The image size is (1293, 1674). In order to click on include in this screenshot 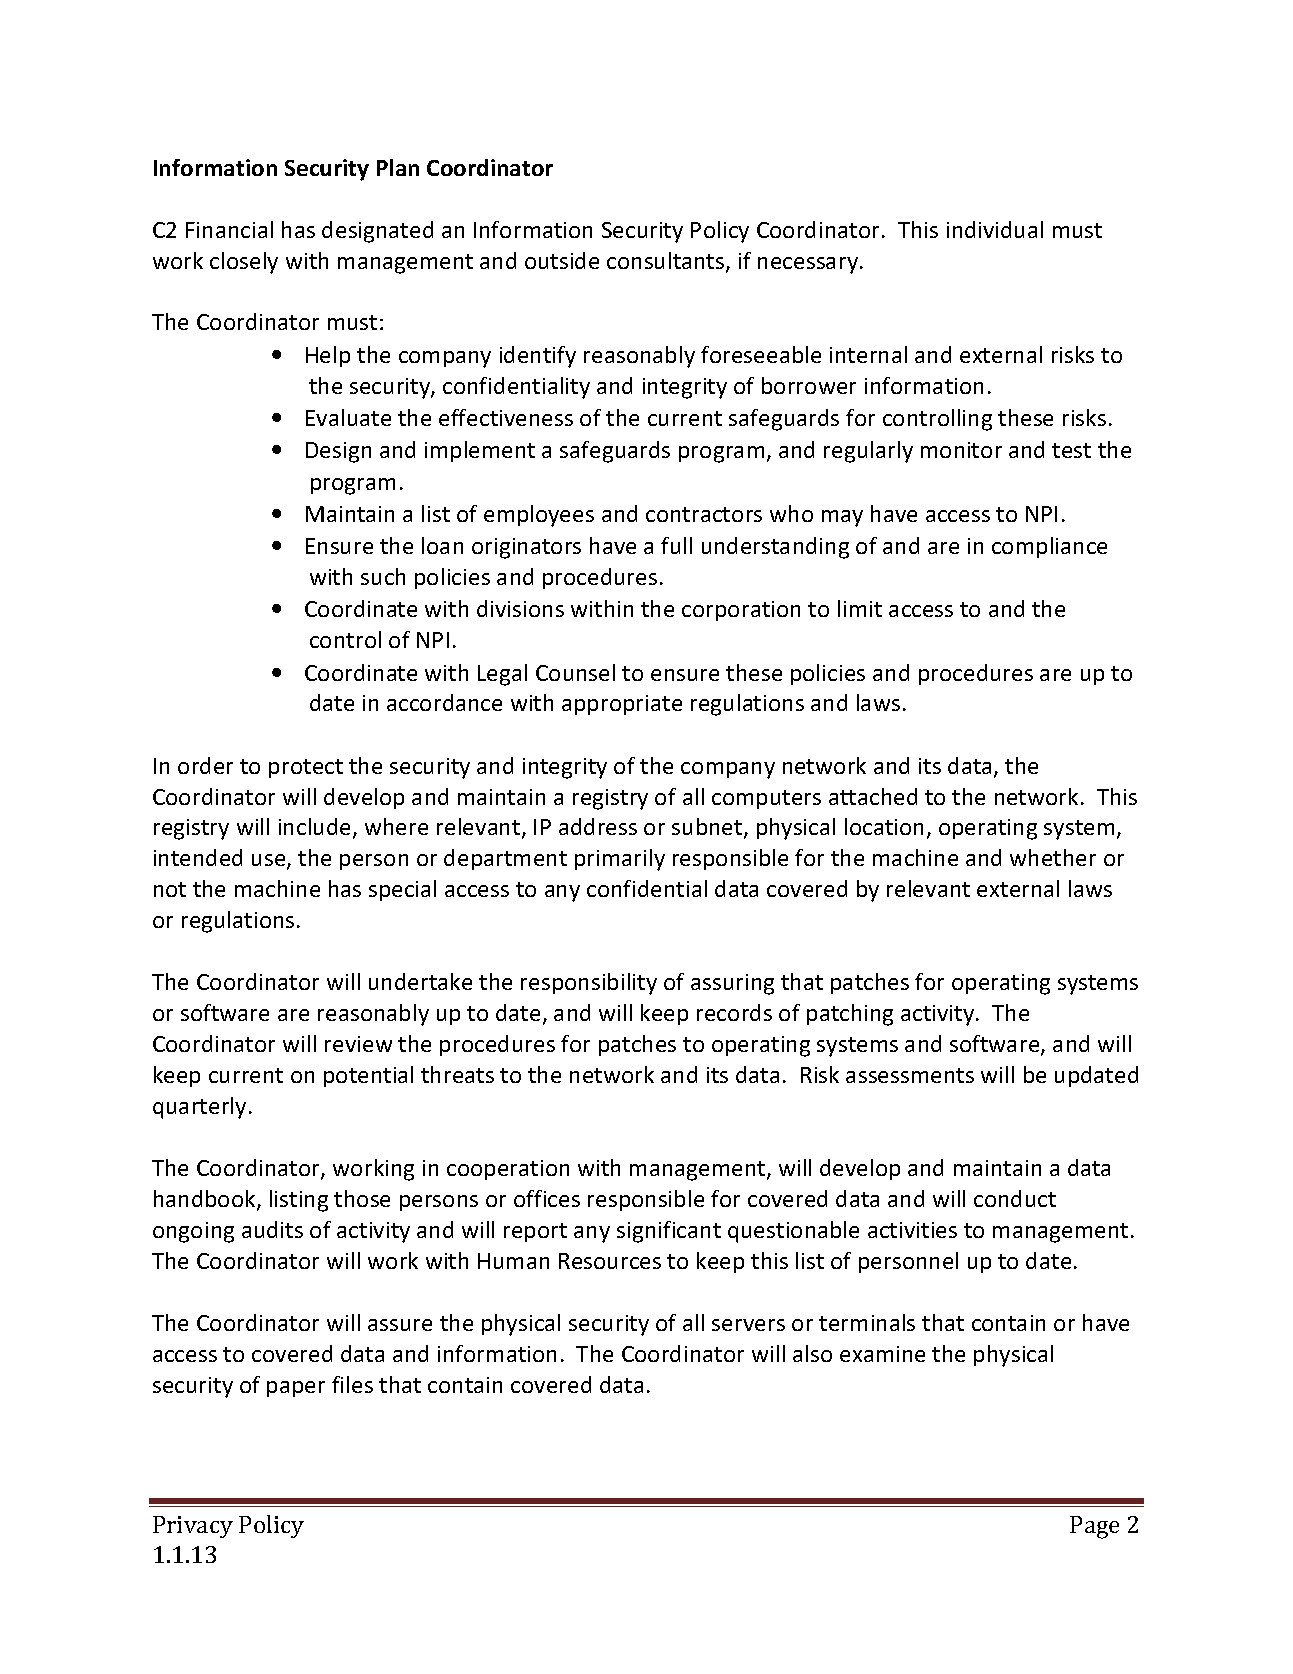, I will do `click(316, 828)`.
